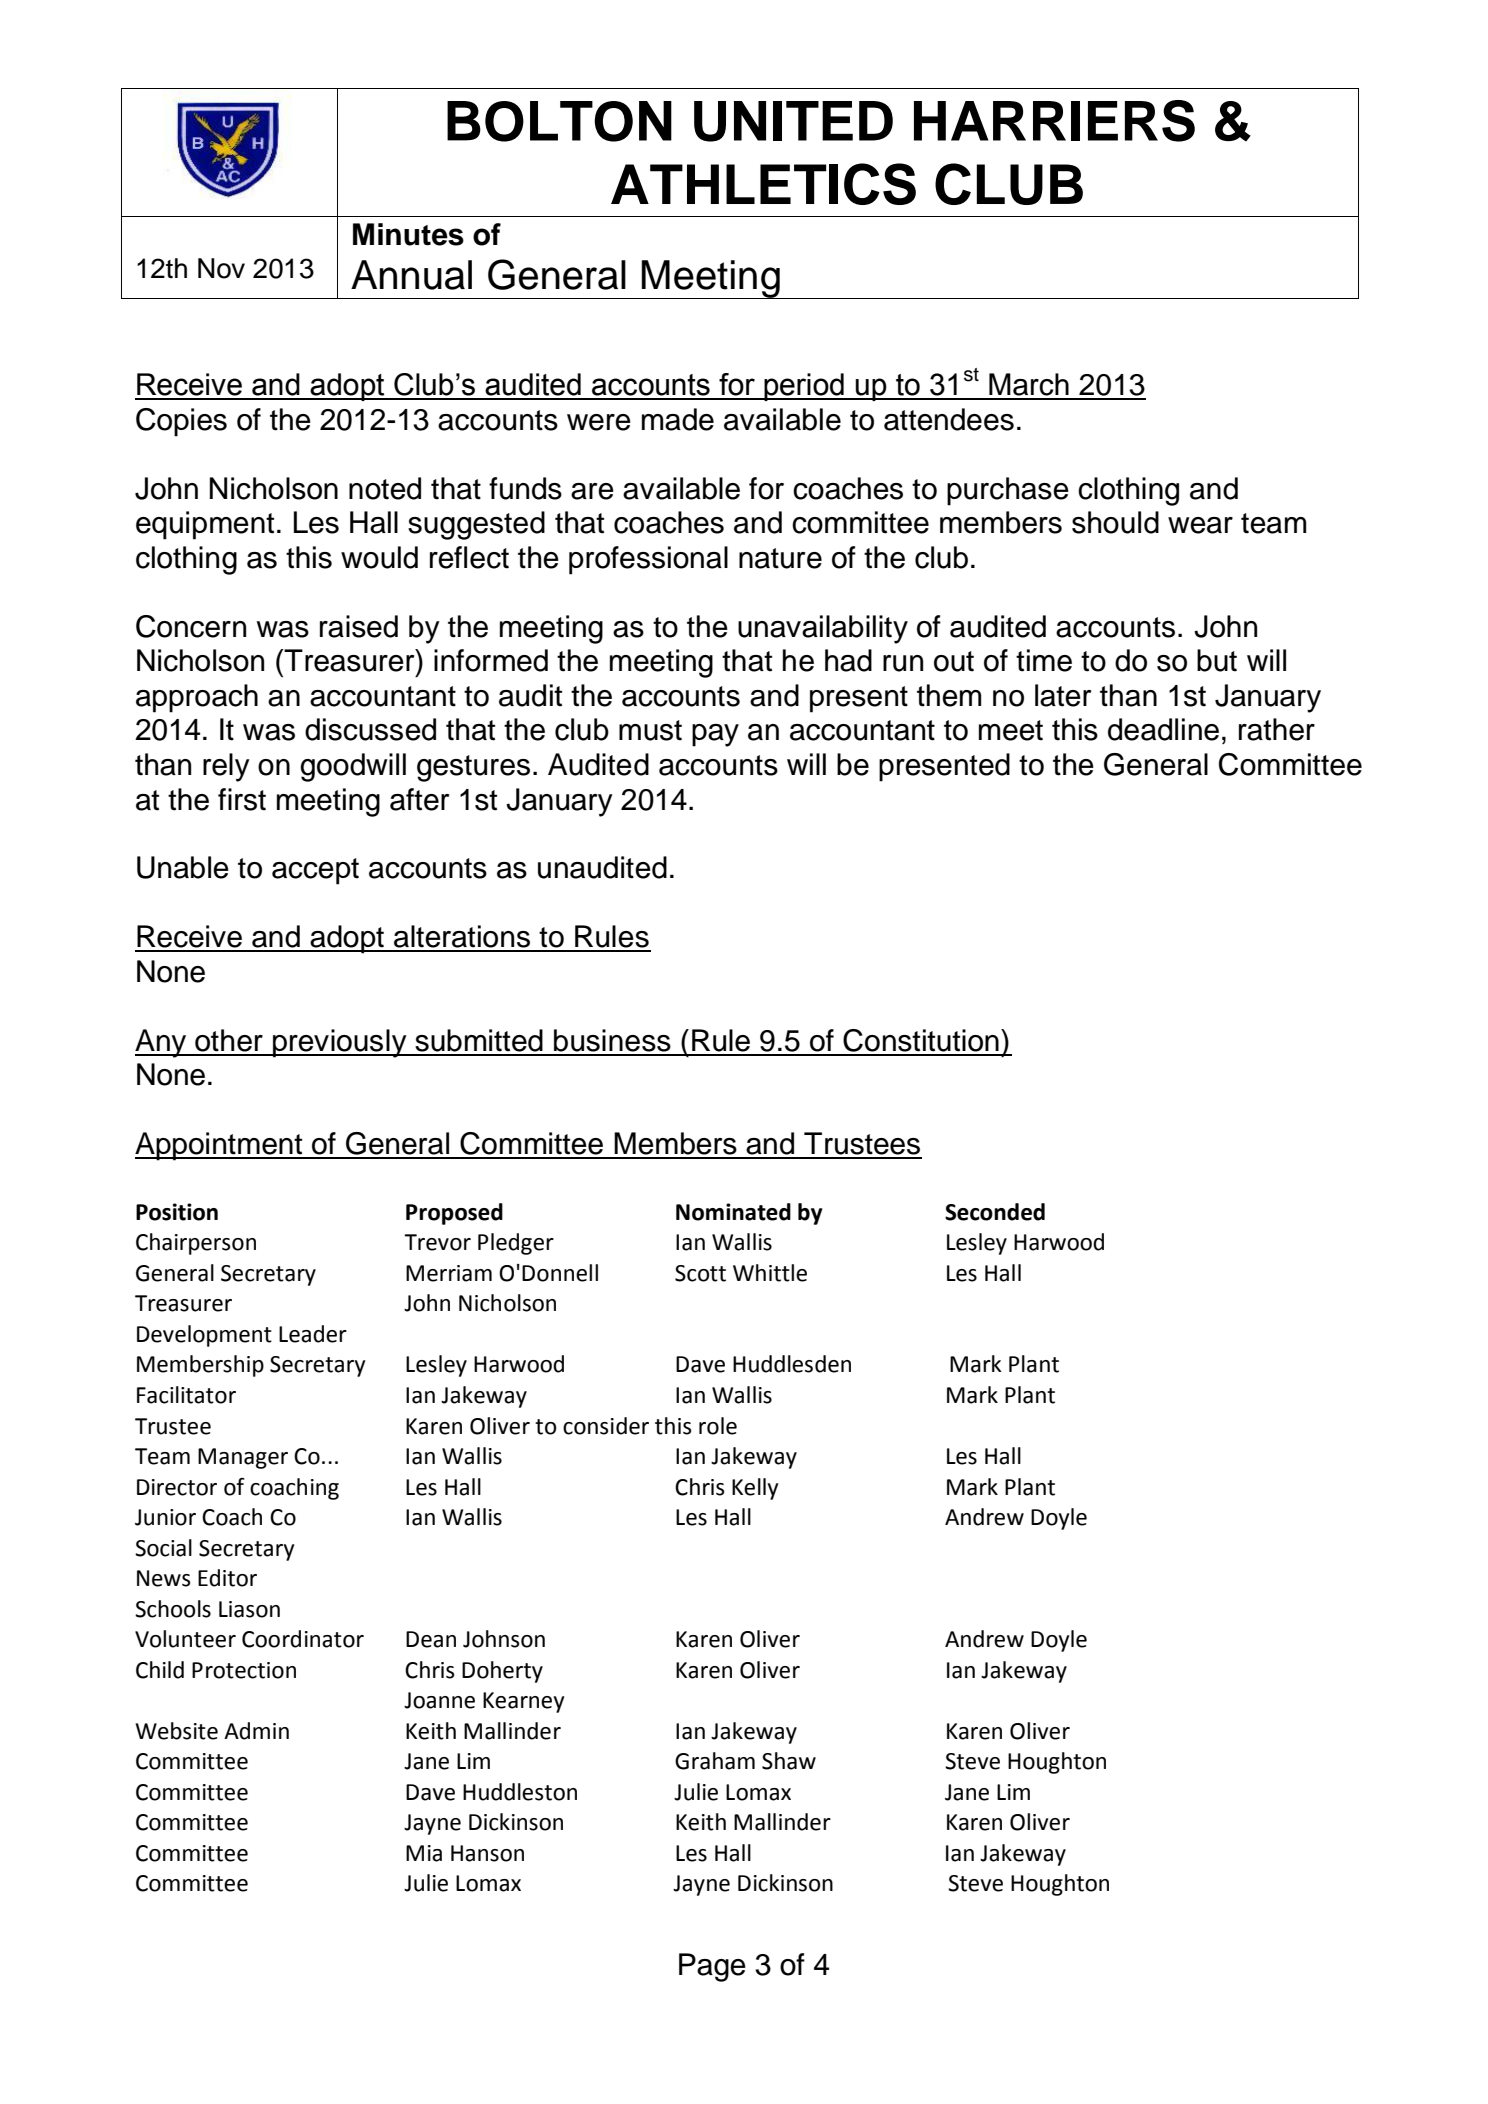  Describe the element at coordinates (949, 419) in the screenshot. I see `attendees` at that location.
